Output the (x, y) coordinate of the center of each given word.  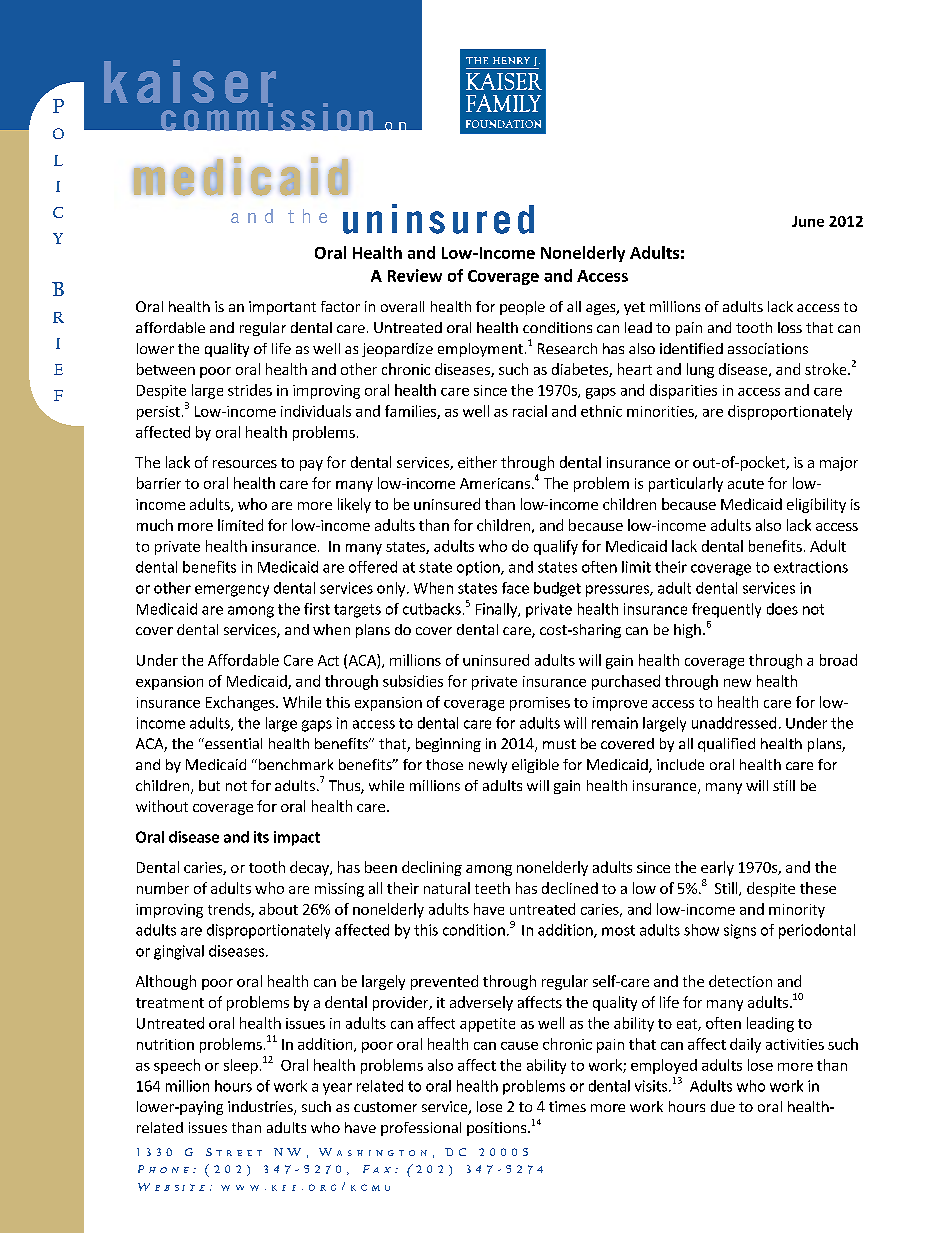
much (155, 525)
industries (261, 1108)
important (282, 308)
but (209, 785)
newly (488, 766)
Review (415, 275)
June (808, 221)
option (479, 568)
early (717, 868)
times (567, 1106)
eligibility (816, 505)
